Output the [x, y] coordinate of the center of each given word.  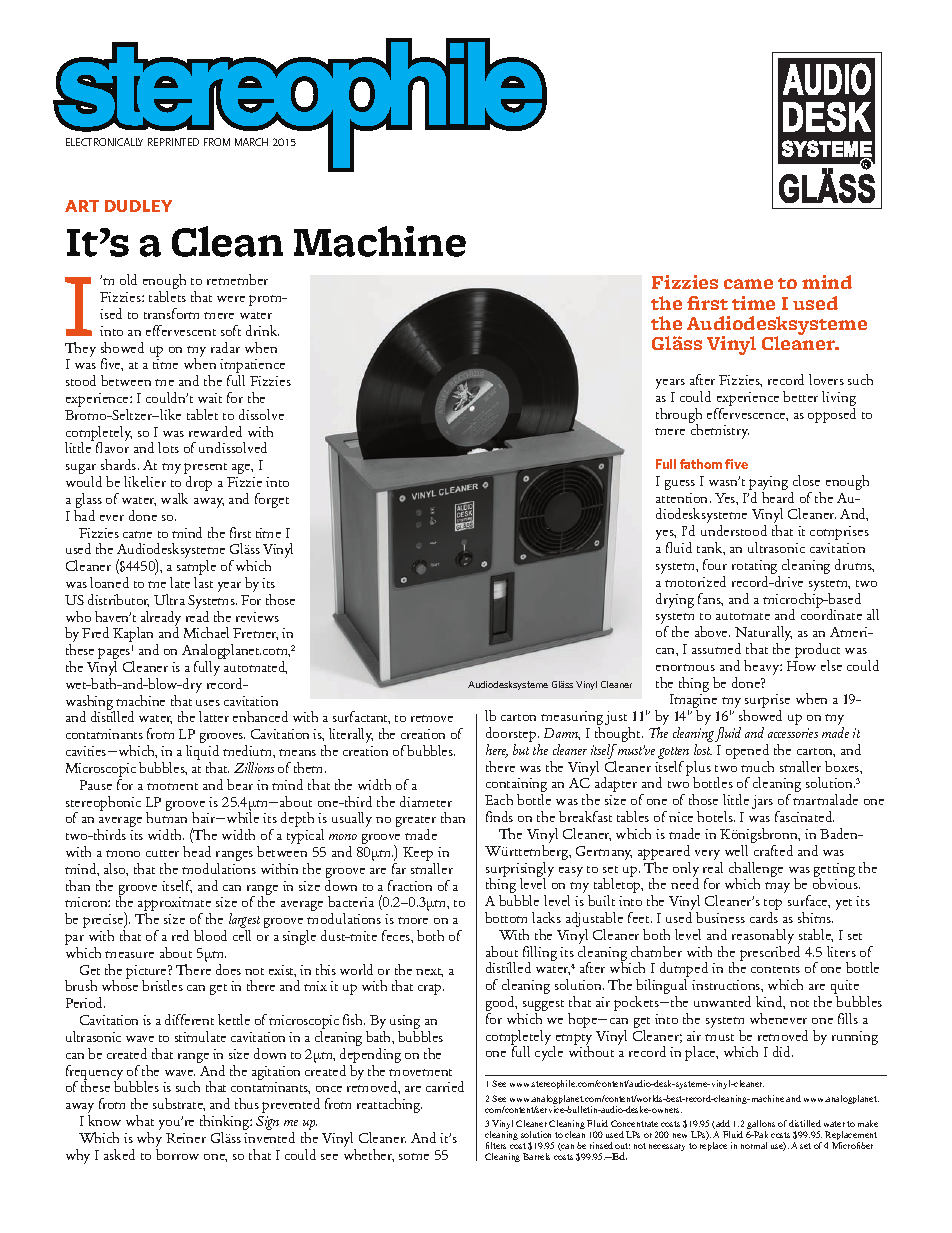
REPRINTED [173, 142]
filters [496, 1145]
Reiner [186, 1138]
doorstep [512, 736]
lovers [826, 379]
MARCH [251, 142]
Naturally [763, 635]
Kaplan [135, 636]
